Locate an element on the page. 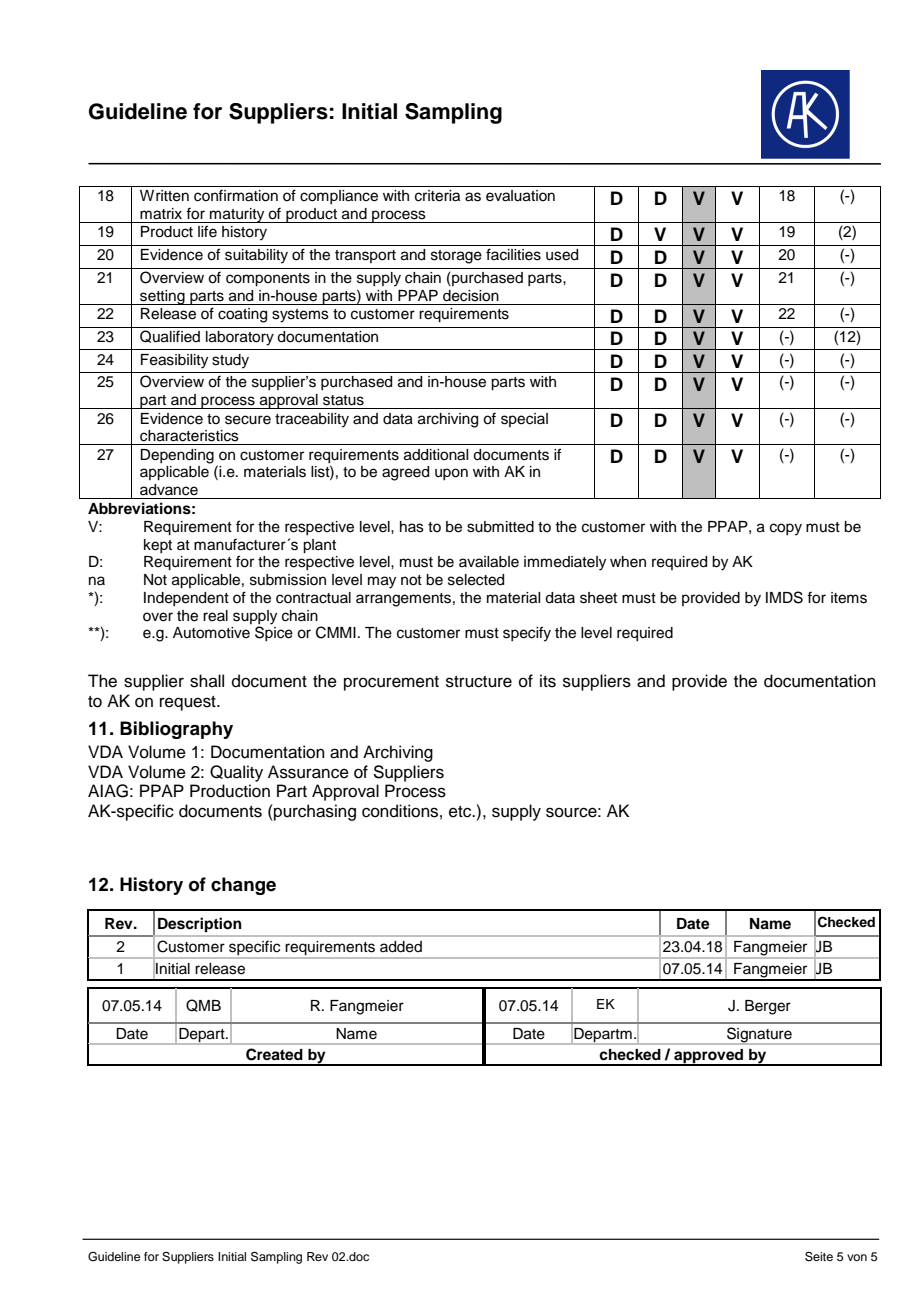 The image size is (924, 1308). items is located at coordinates (849, 598).
